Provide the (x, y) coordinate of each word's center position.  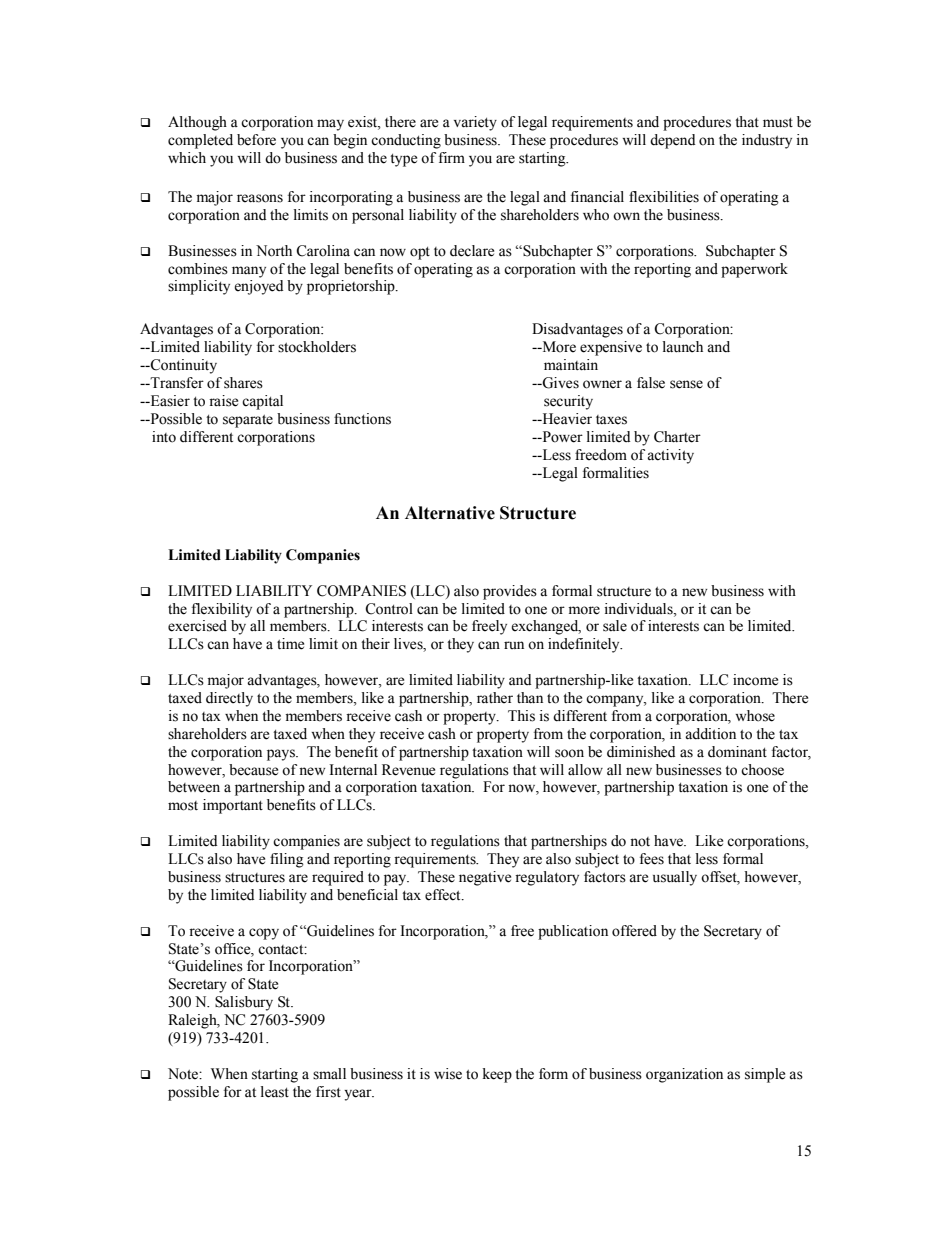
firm (452, 157)
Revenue (408, 770)
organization (684, 1075)
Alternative (450, 513)
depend (672, 141)
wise (448, 1074)
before (256, 140)
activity (670, 456)
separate (248, 421)
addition (710, 734)
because (253, 770)
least (275, 1092)
